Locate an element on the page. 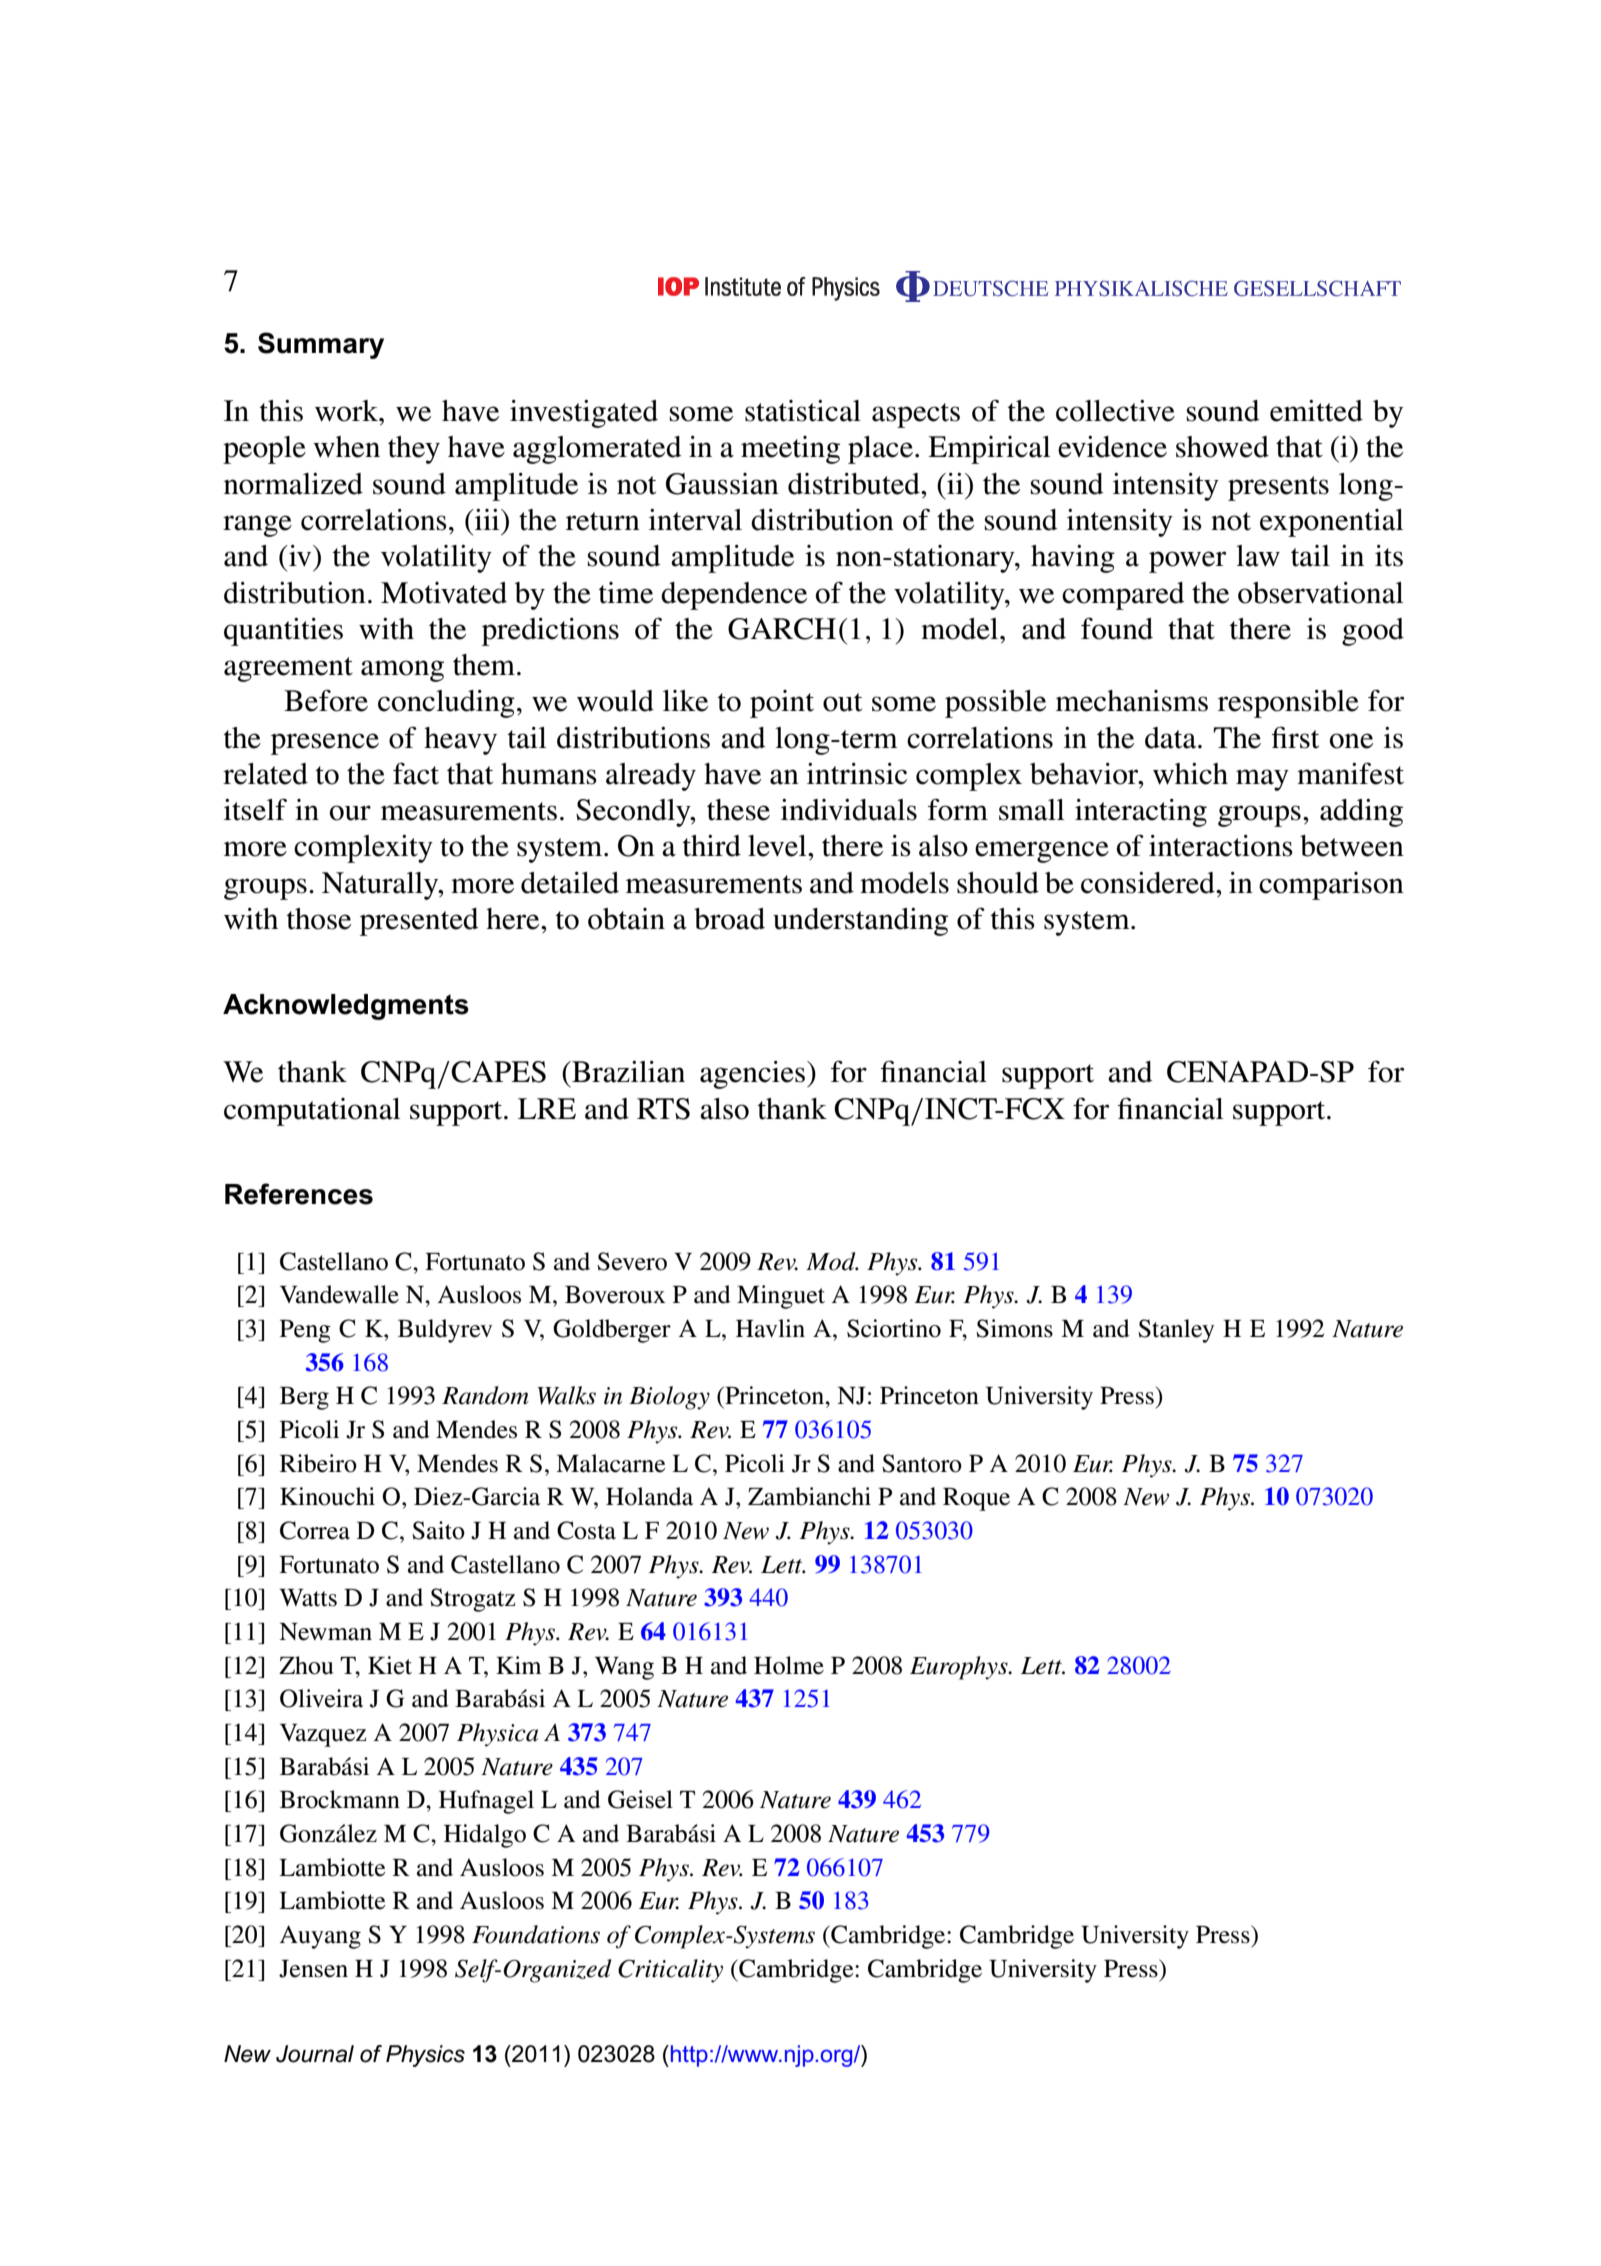 This image has width=1601, height=2266. presented is located at coordinates (419, 922).
